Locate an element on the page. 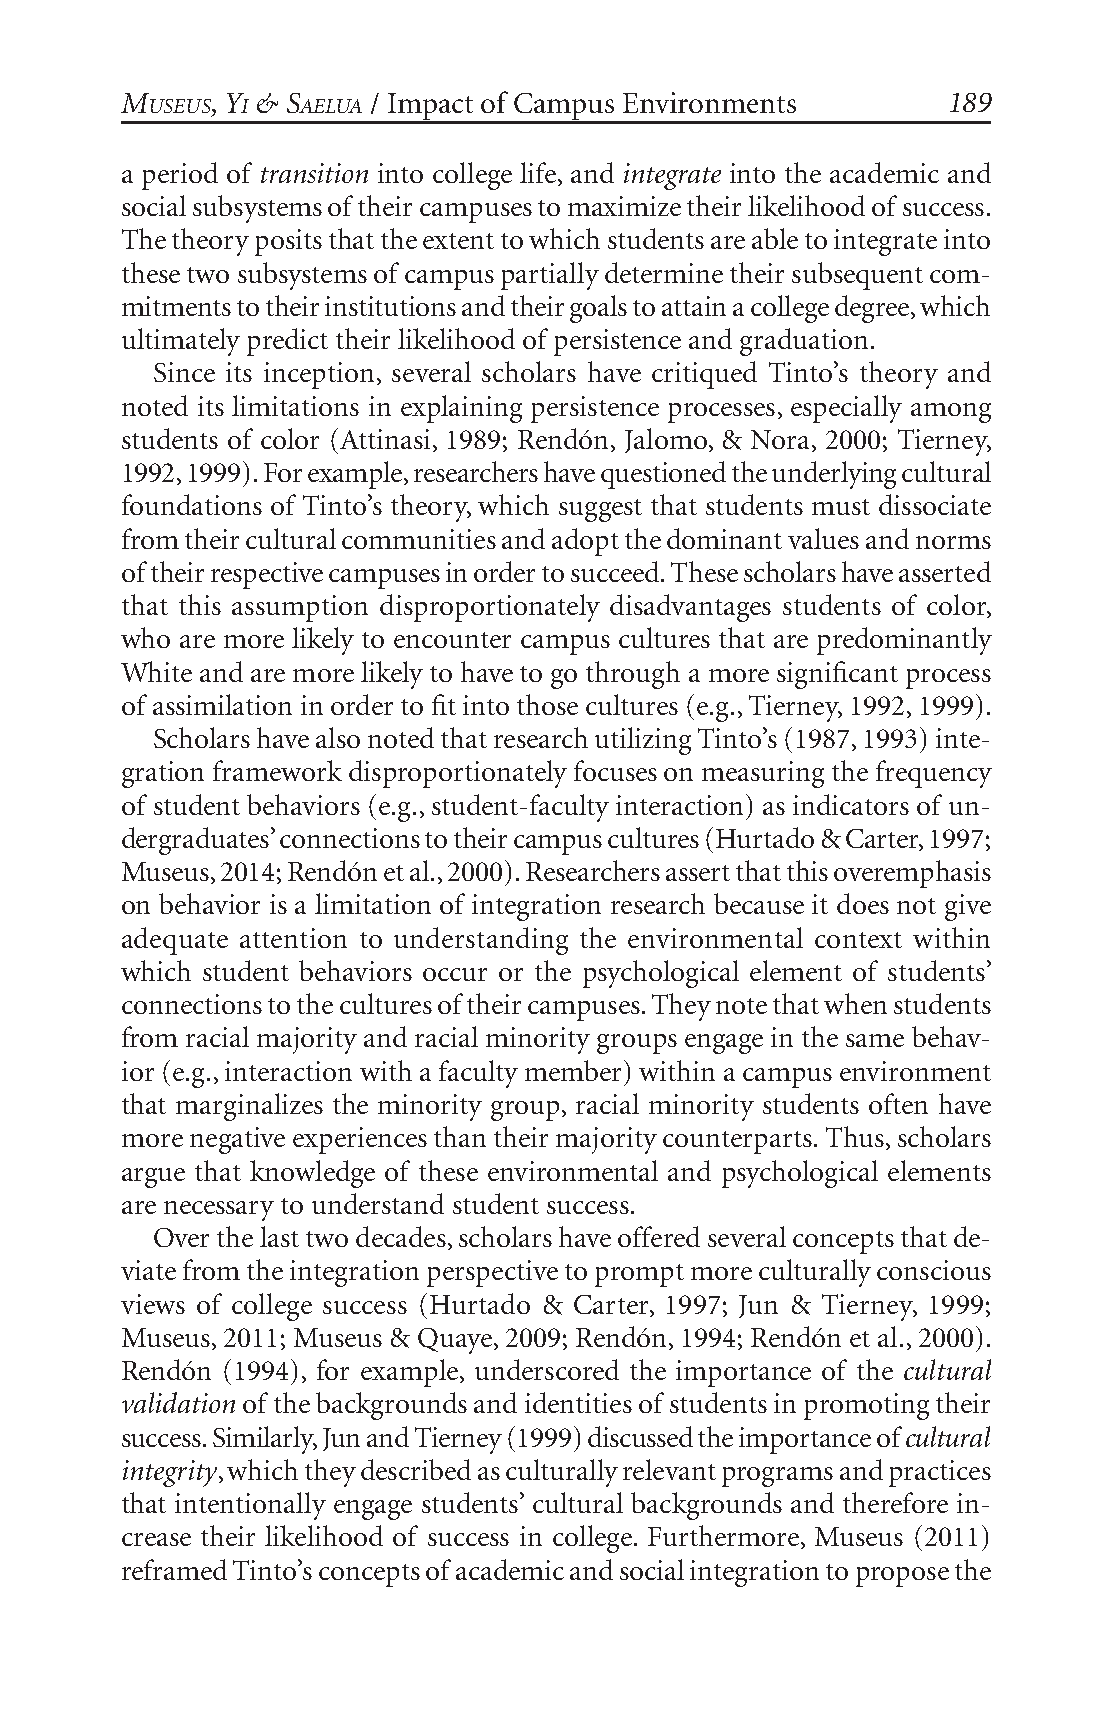 This document has height=1711, width=1112. focuses is located at coordinates (615, 770).
